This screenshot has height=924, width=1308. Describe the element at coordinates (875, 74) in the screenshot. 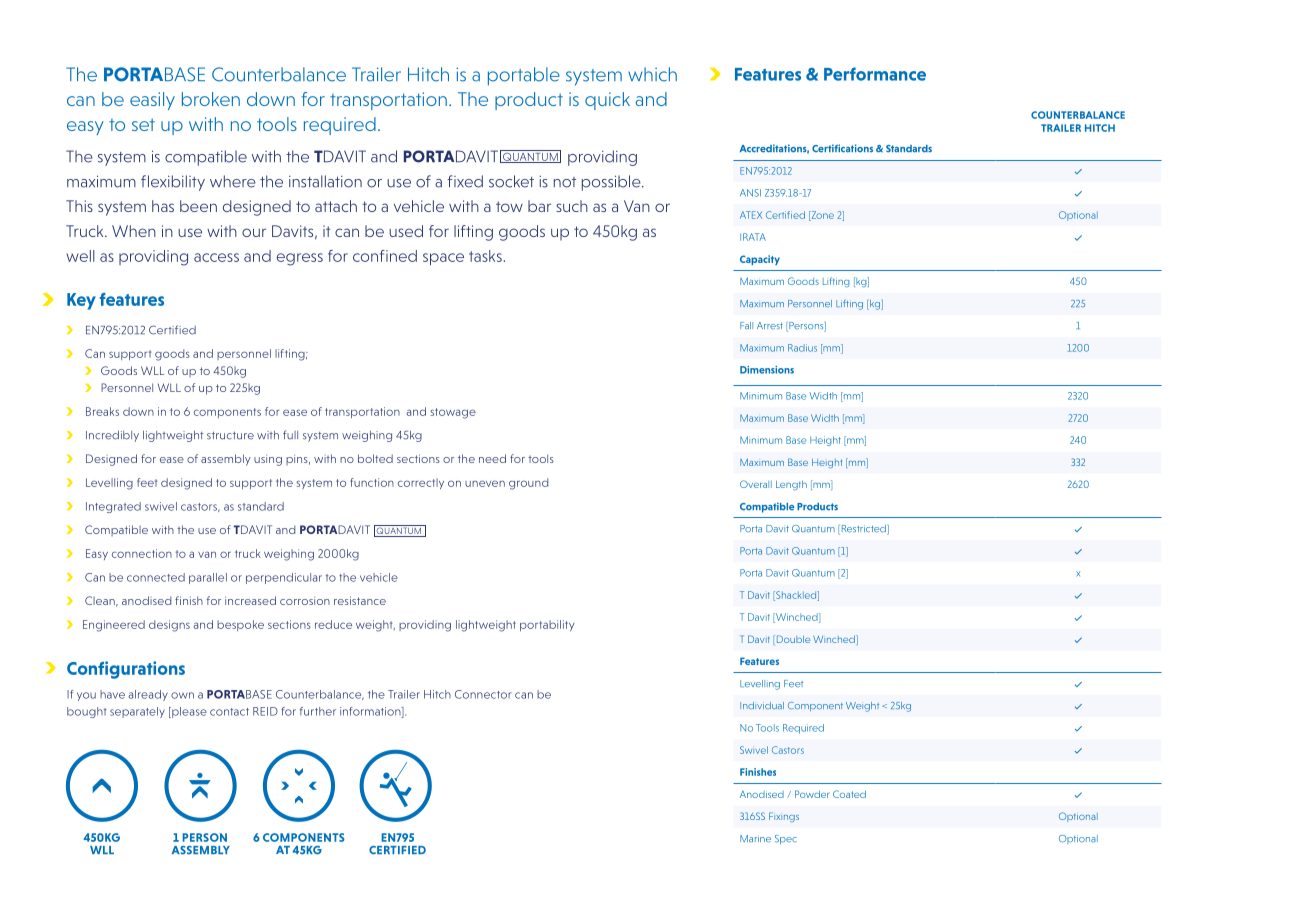

I see `Performance` at that location.
